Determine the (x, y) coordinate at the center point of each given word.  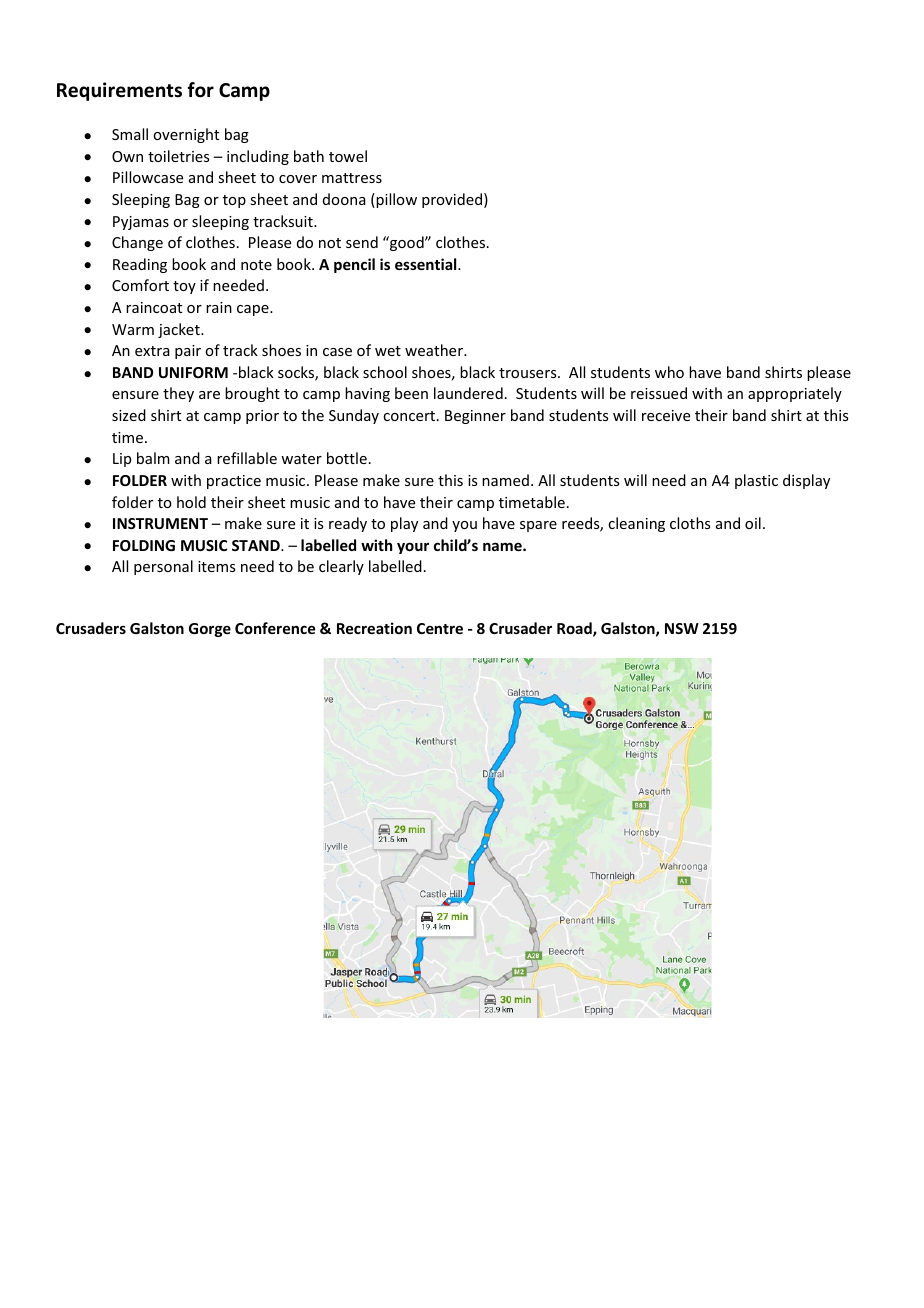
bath (309, 156)
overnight (186, 135)
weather (435, 350)
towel (348, 156)
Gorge (210, 630)
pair (188, 352)
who (669, 372)
